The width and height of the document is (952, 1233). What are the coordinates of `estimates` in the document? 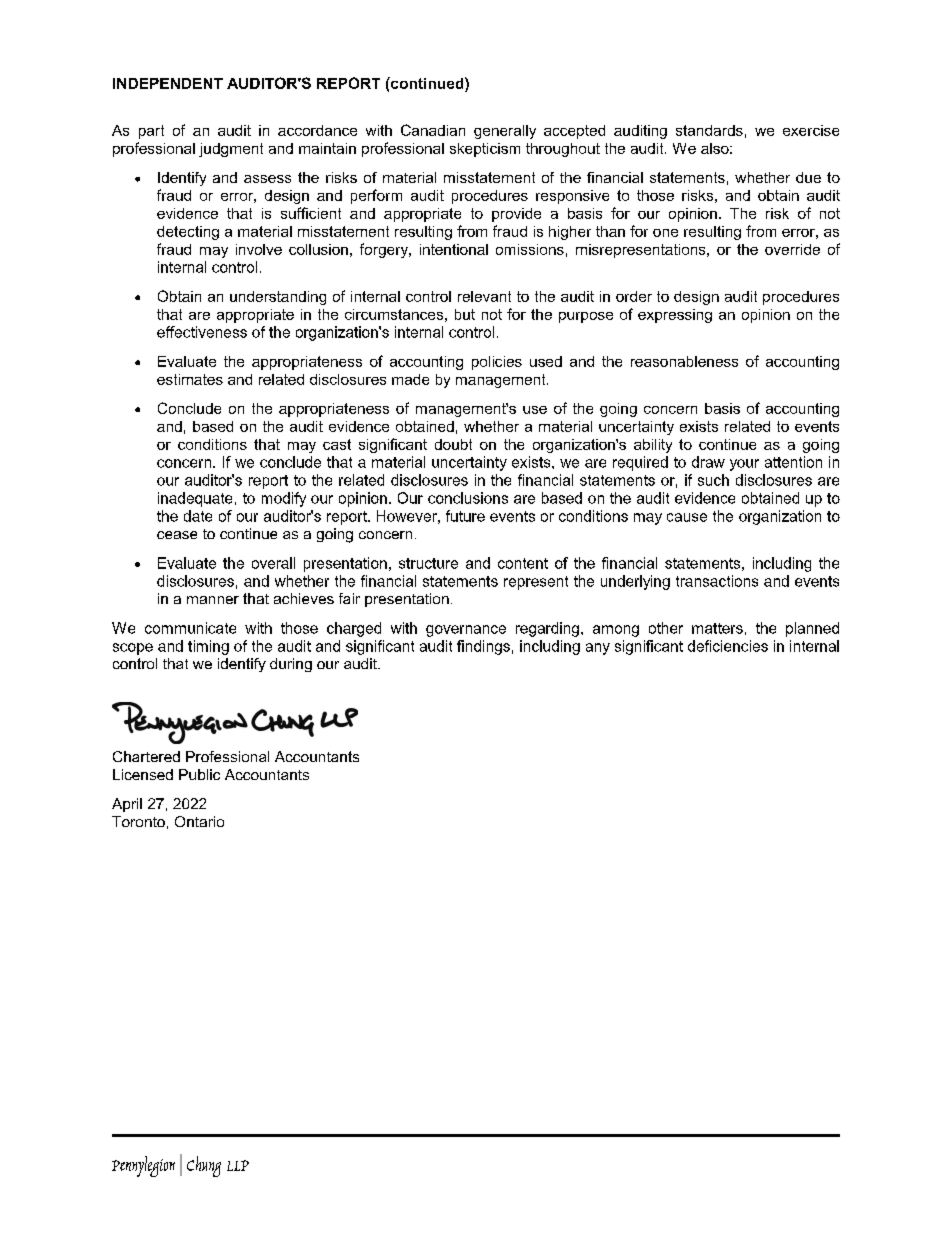 It's located at (190, 379).
